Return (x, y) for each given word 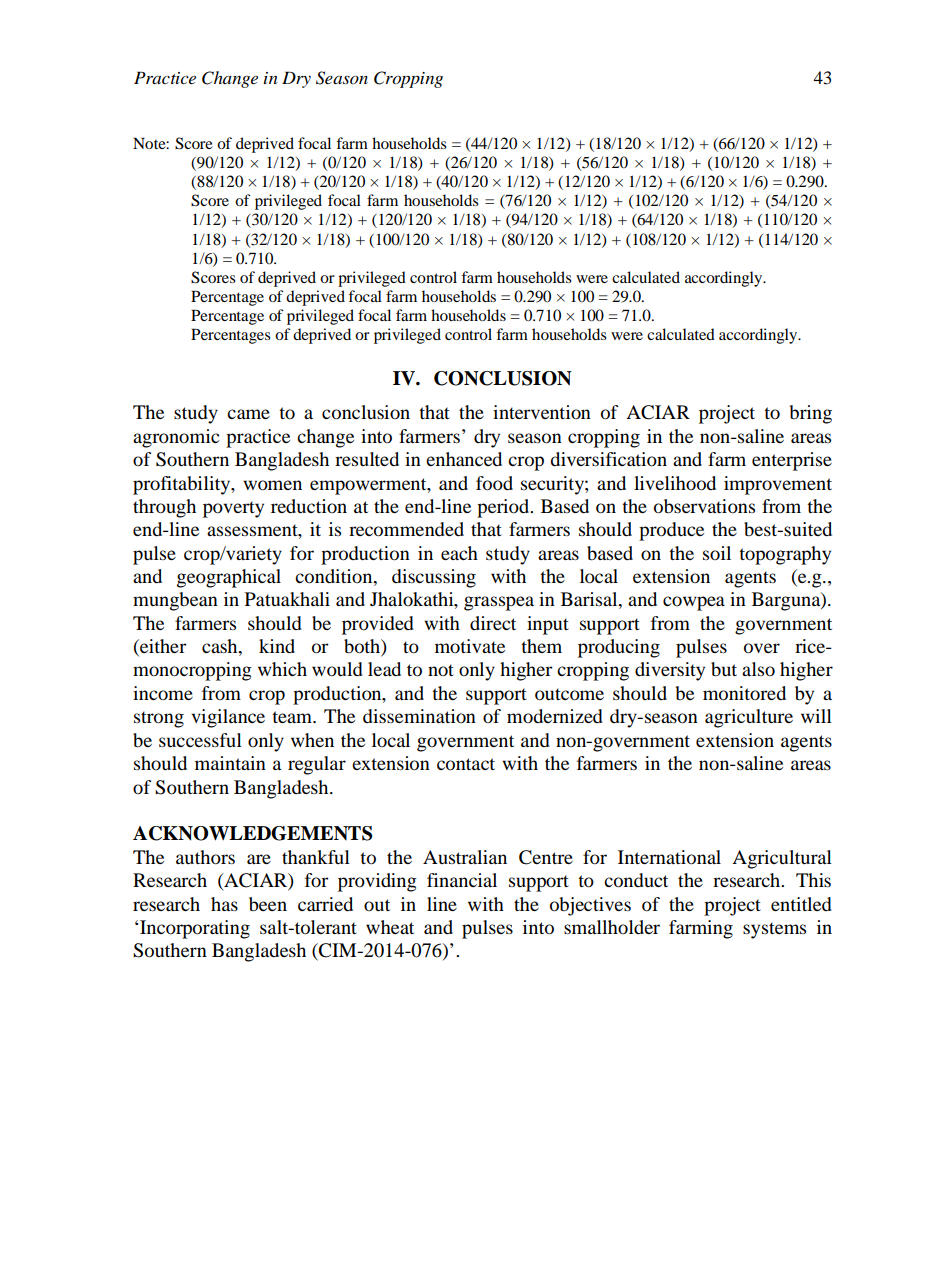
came (248, 414)
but (724, 669)
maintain (230, 763)
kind (277, 646)
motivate (470, 646)
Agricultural (782, 859)
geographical (229, 578)
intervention (542, 412)
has (224, 904)
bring (810, 414)
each (459, 553)
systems (774, 930)
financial (462, 880)
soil (717, 553)
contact (466, 764)
